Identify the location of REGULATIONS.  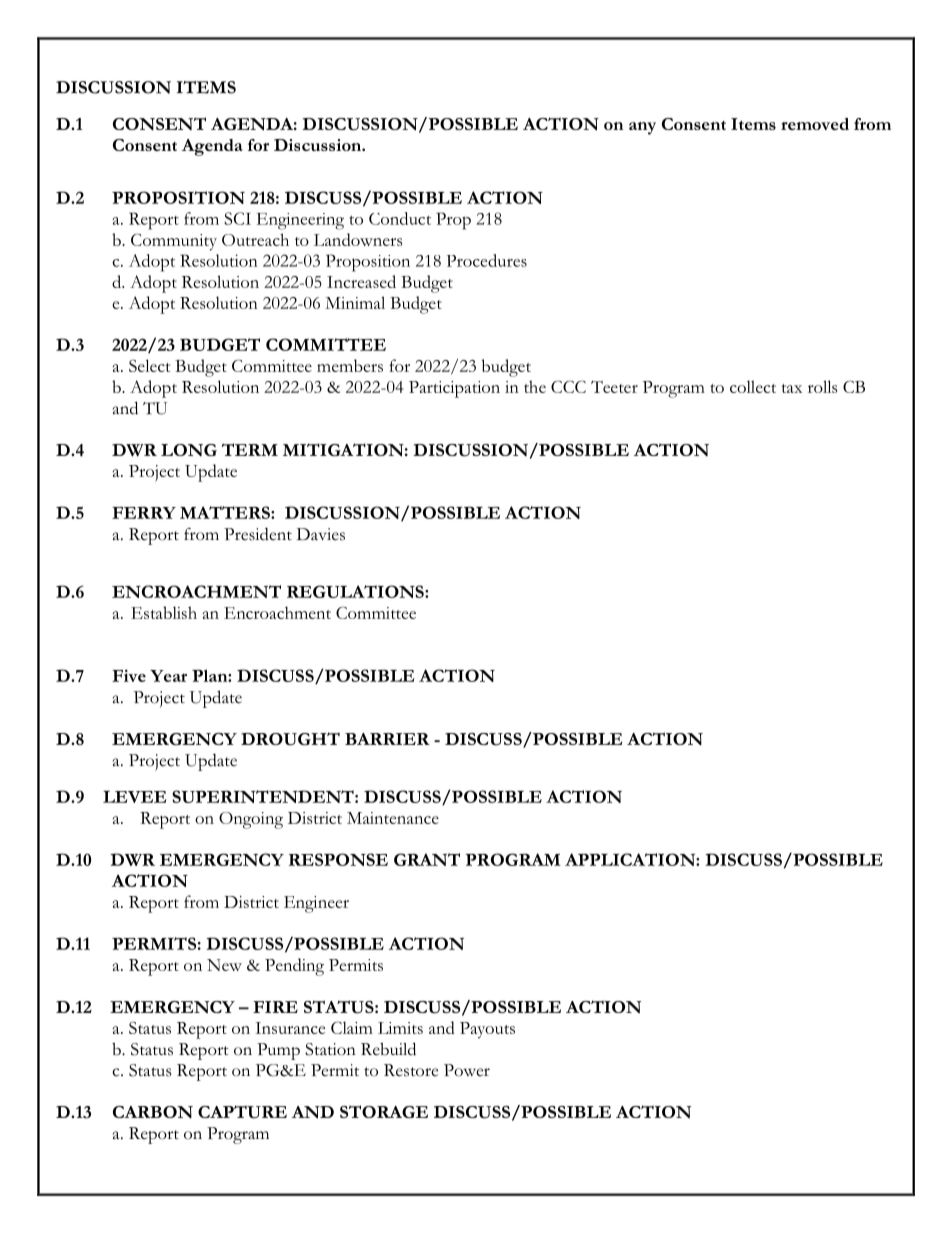
(356, 591).
